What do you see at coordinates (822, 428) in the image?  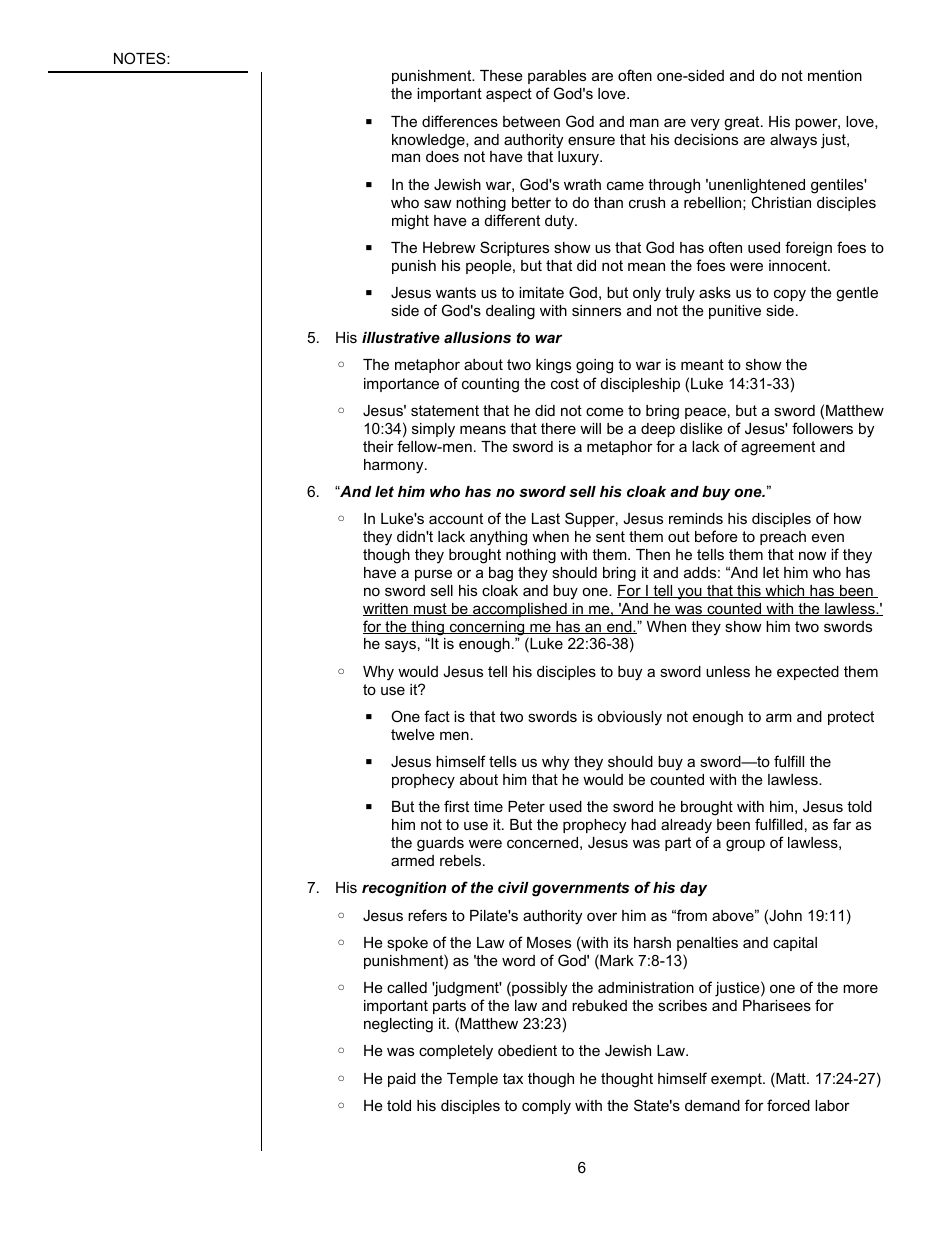 I see `followers` at bounding box center [822, 428].
